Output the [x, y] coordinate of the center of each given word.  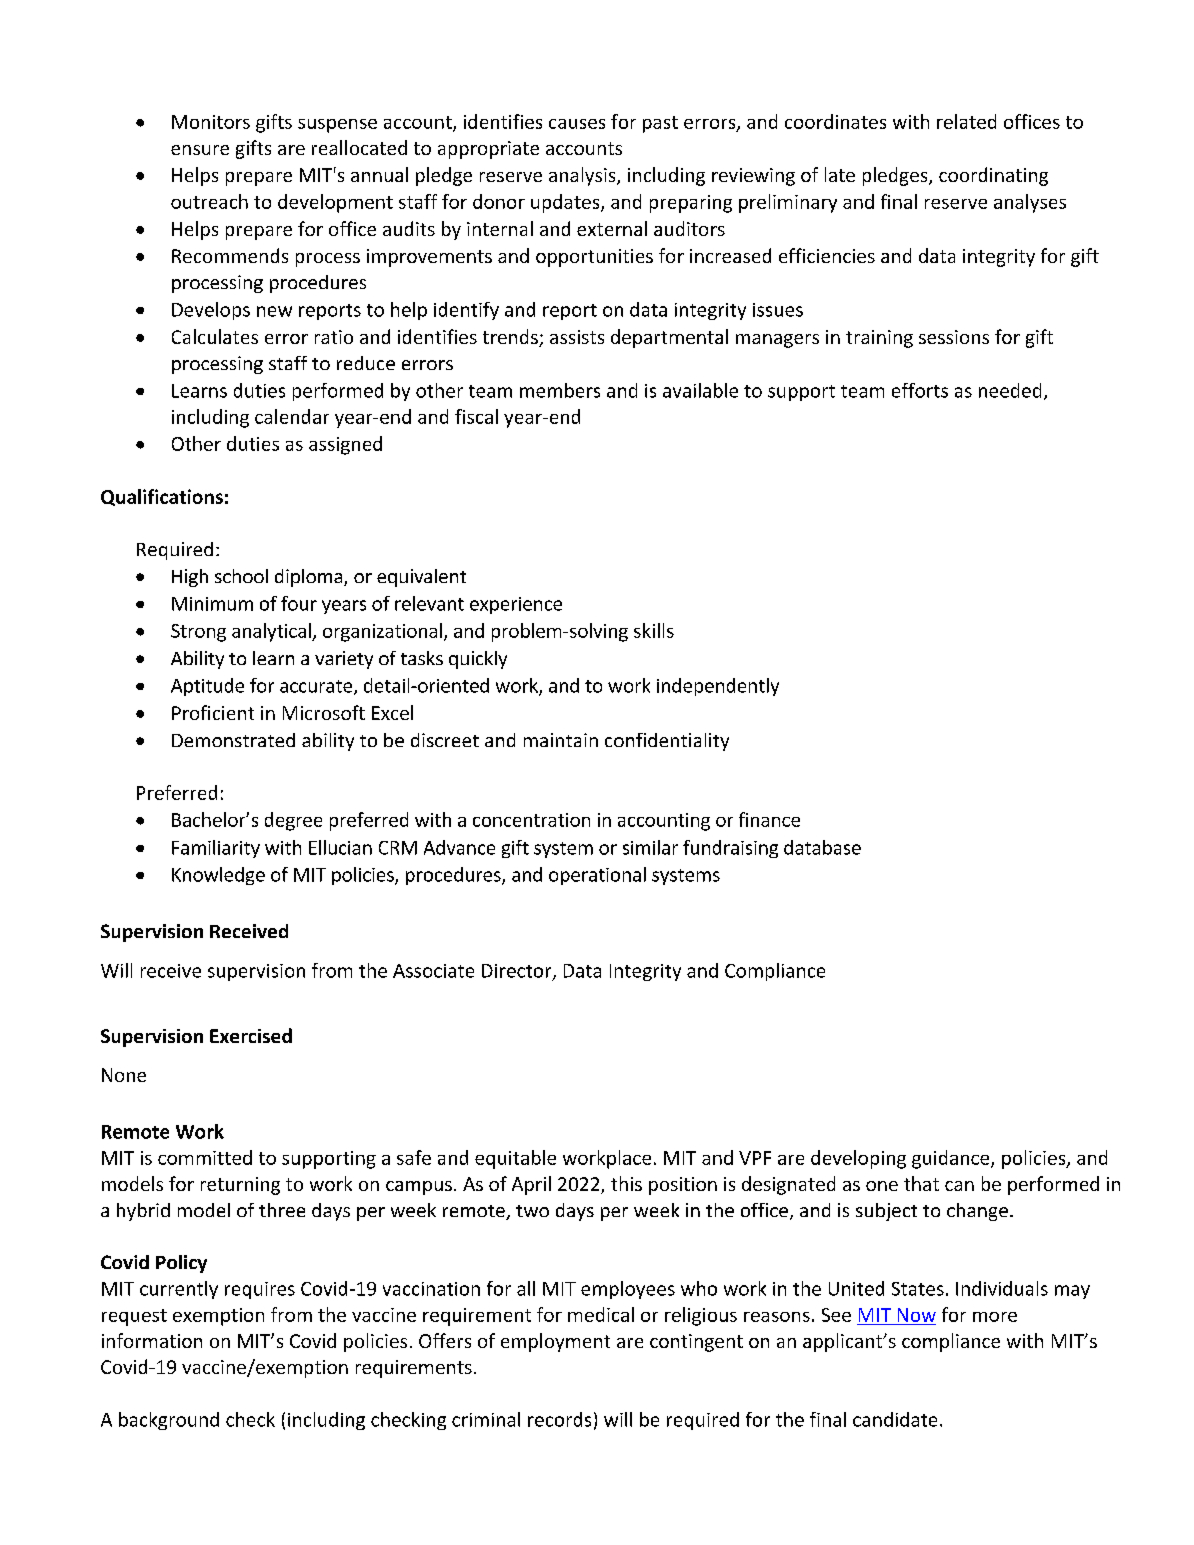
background [169, 1421]
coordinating [993, 176]
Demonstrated [233, 740]
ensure [200, 150]
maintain [561, 740]
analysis [583, 176]
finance [769, 819]
